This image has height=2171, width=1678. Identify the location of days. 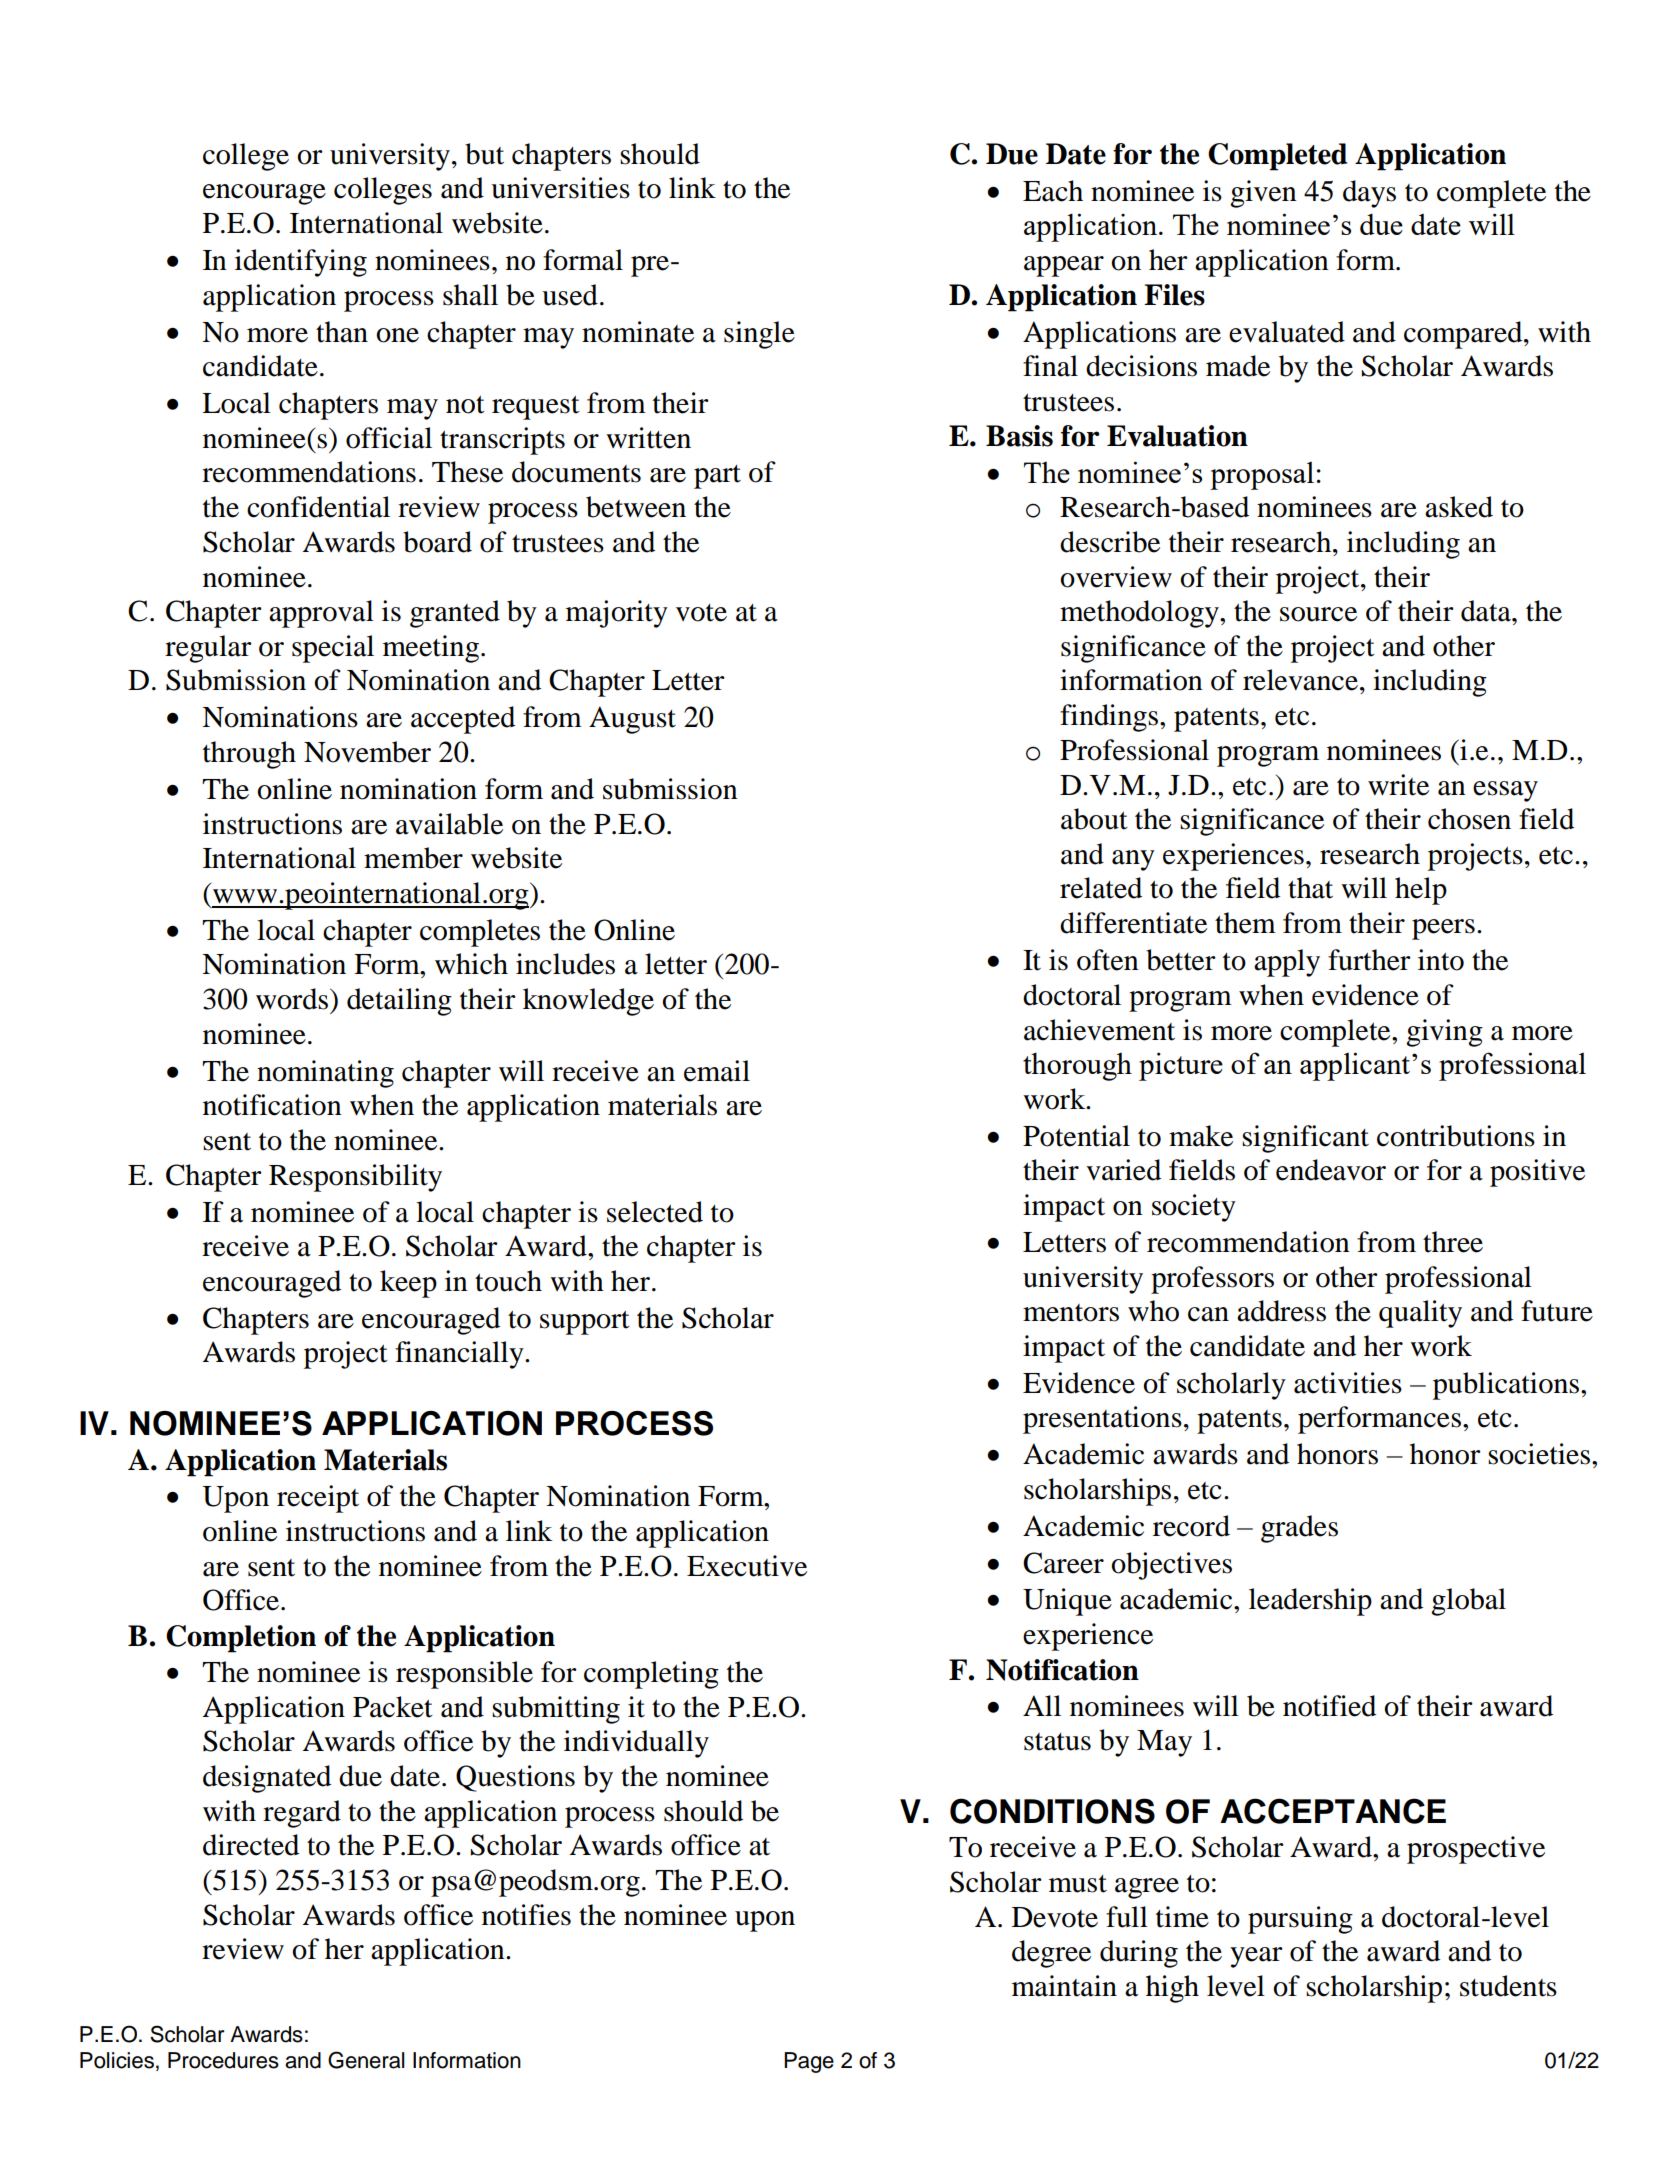
(1369, 194).
